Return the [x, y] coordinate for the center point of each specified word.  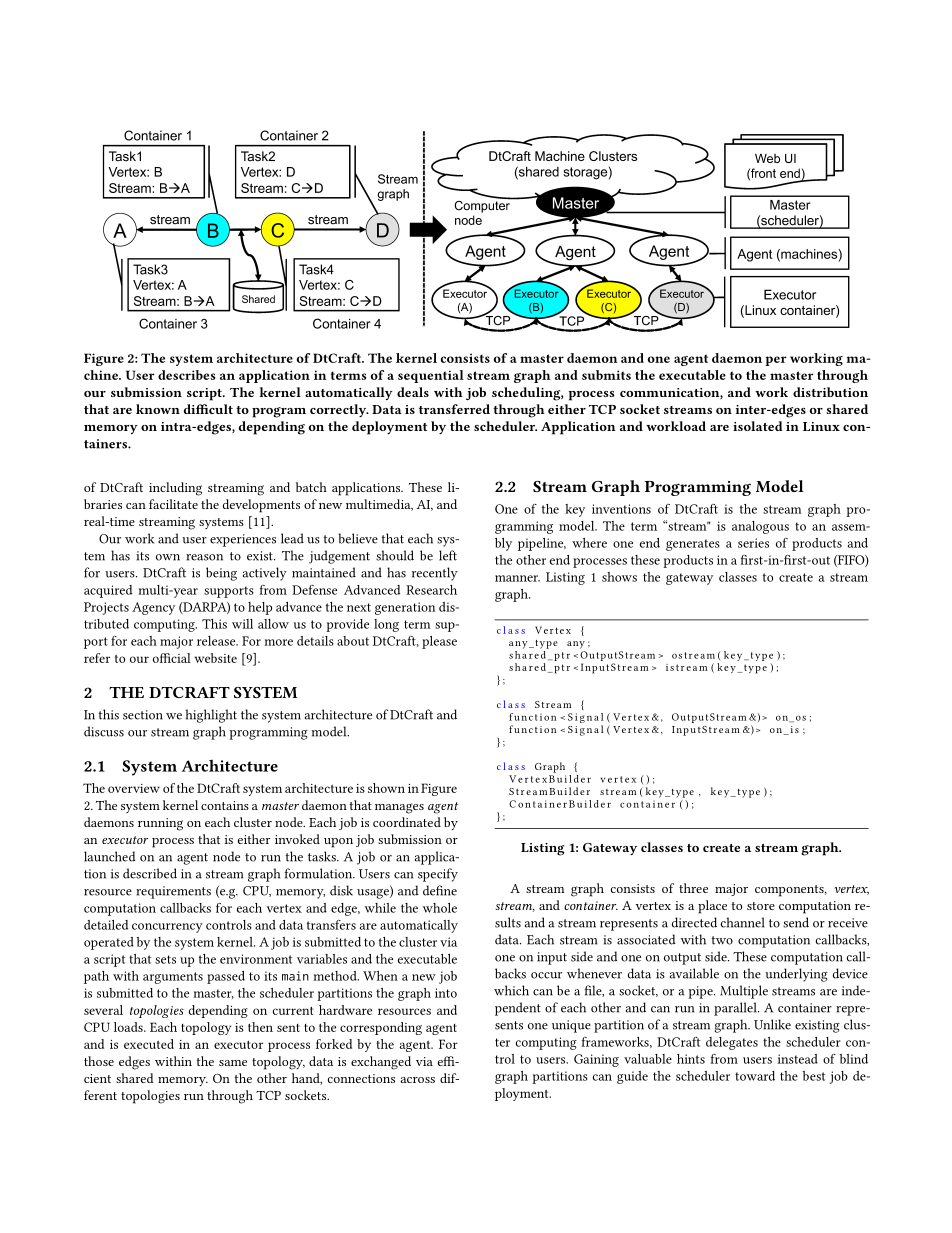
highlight [211, 716]
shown [386, 788]
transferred [454, 409]
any [576, 645]
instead [798, 1059]
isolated [758, 426]
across [418, 1080]
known [158, 409]
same [233, 1063]
